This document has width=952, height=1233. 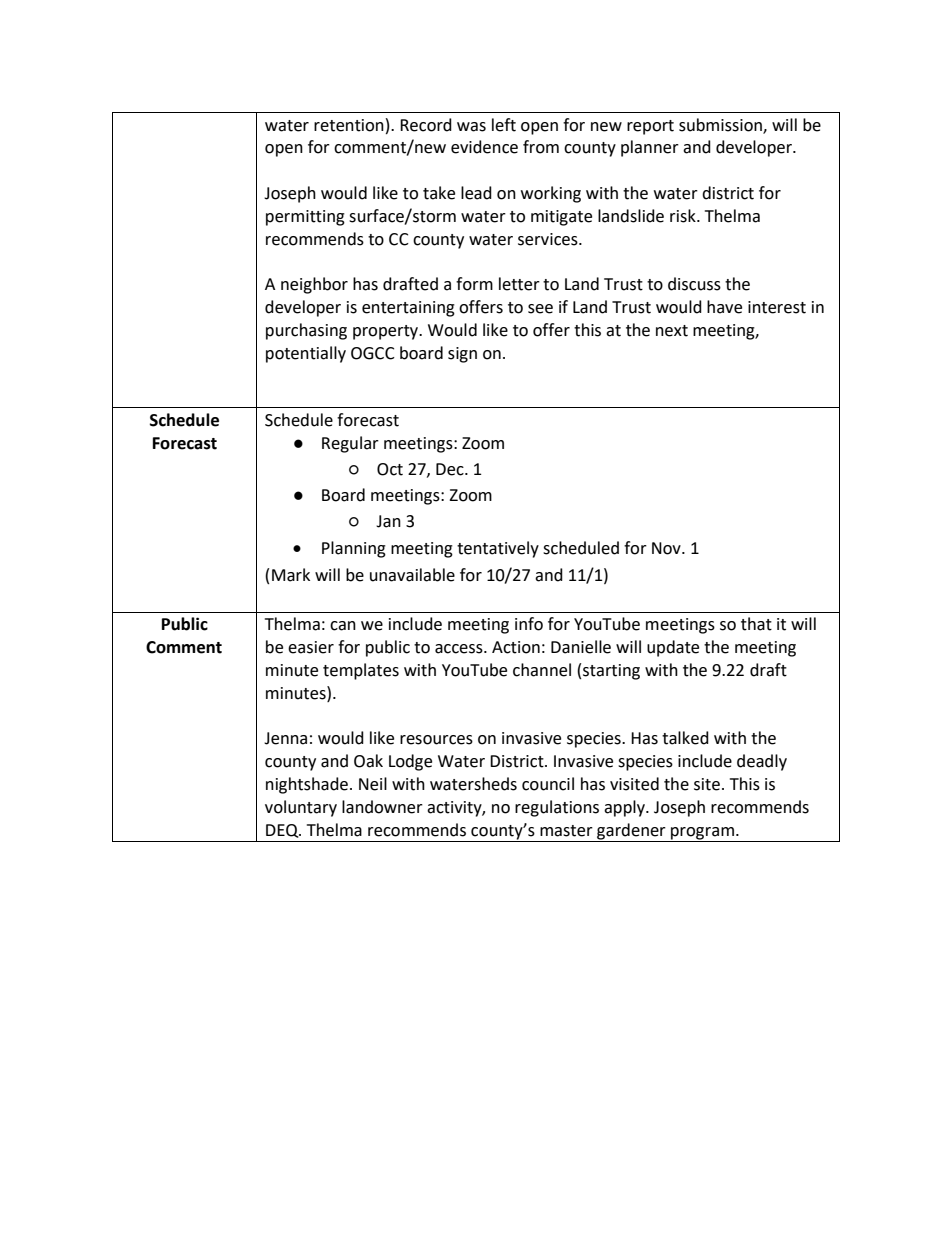 What do you see at coordinates (541, 147) in the document?
I see `from` at bounding box center [541, 147].
